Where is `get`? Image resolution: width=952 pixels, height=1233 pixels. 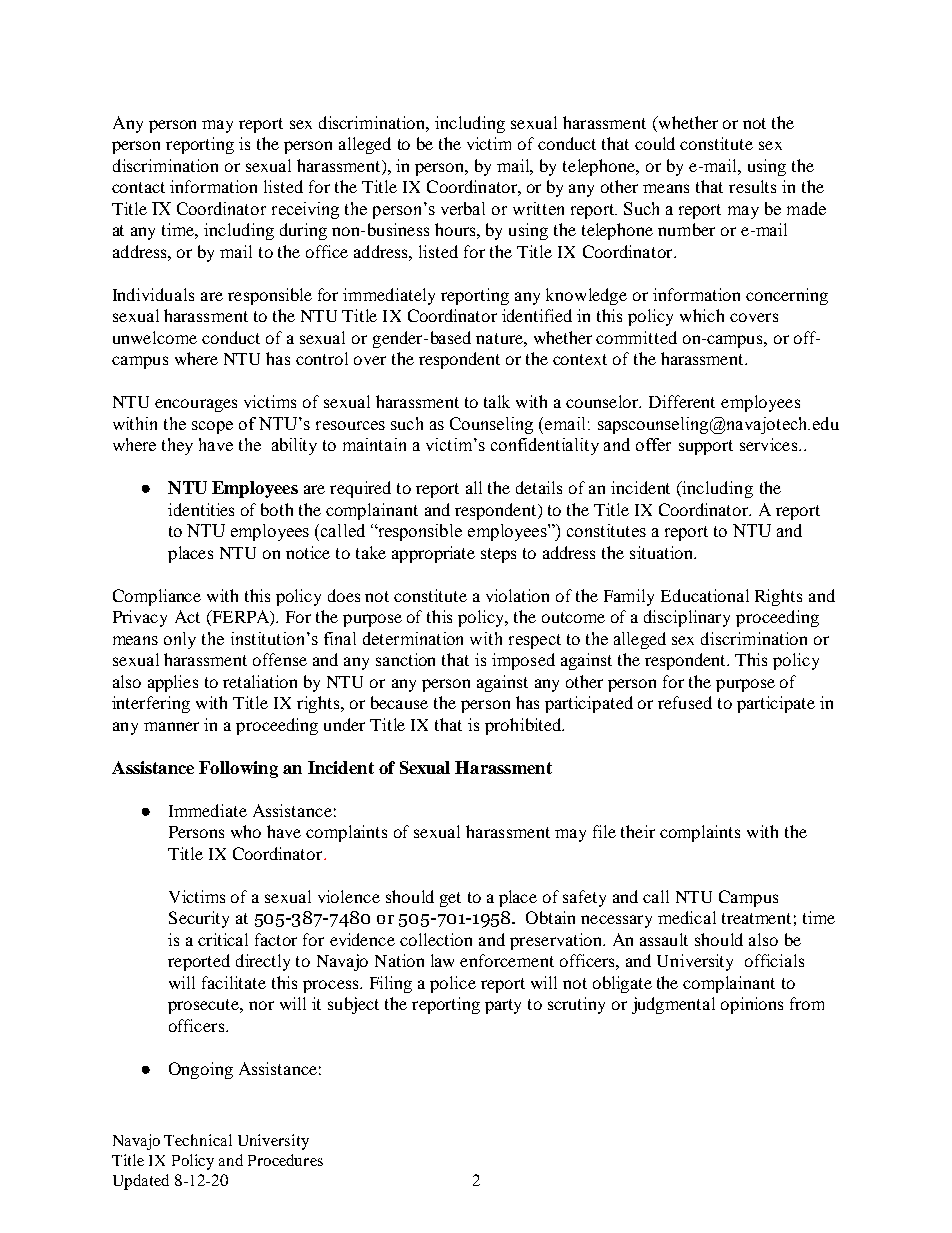
get is located at coordinates (450, 899).
